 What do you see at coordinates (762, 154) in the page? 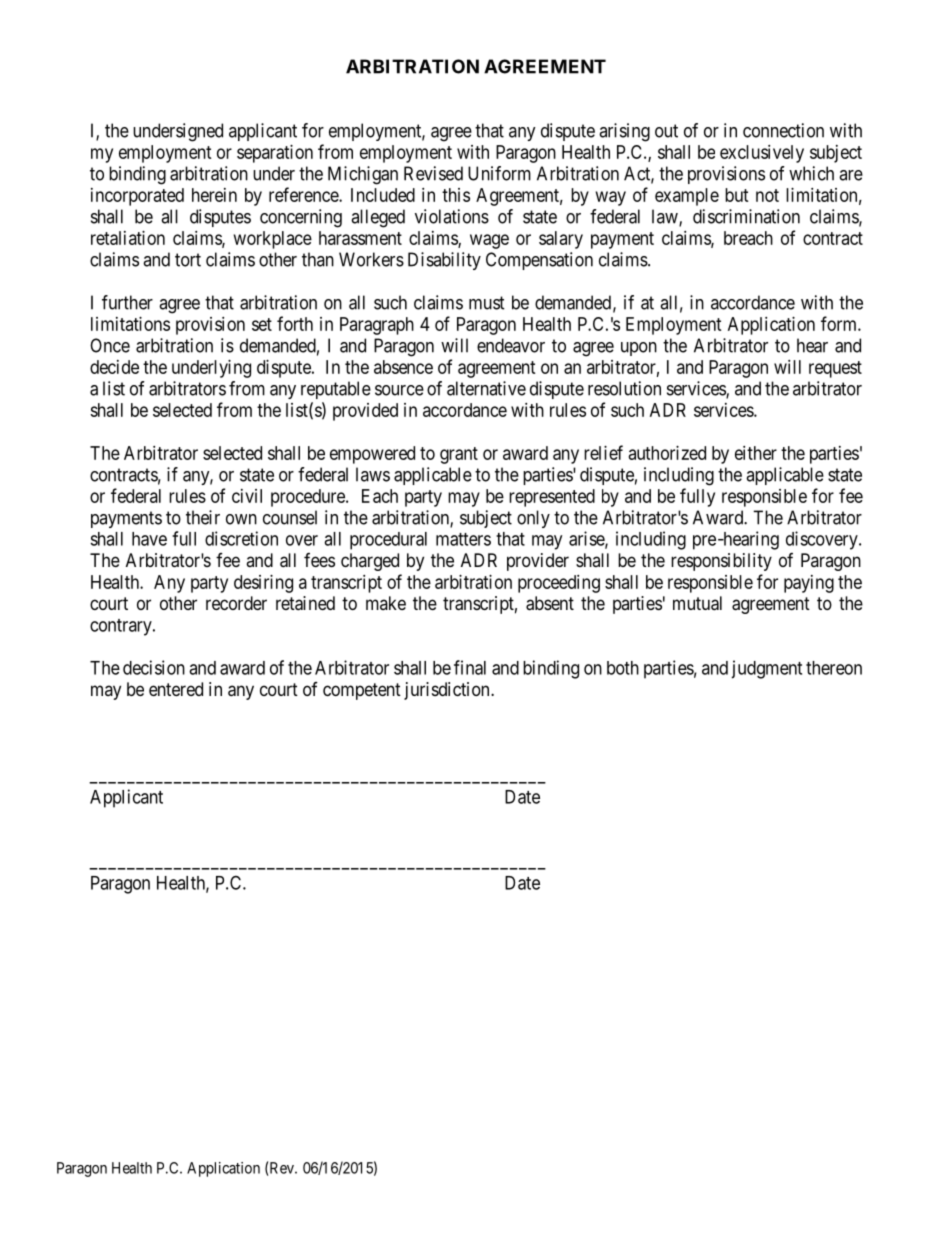
I see `exclusively` at bounding box center [762, 154].
